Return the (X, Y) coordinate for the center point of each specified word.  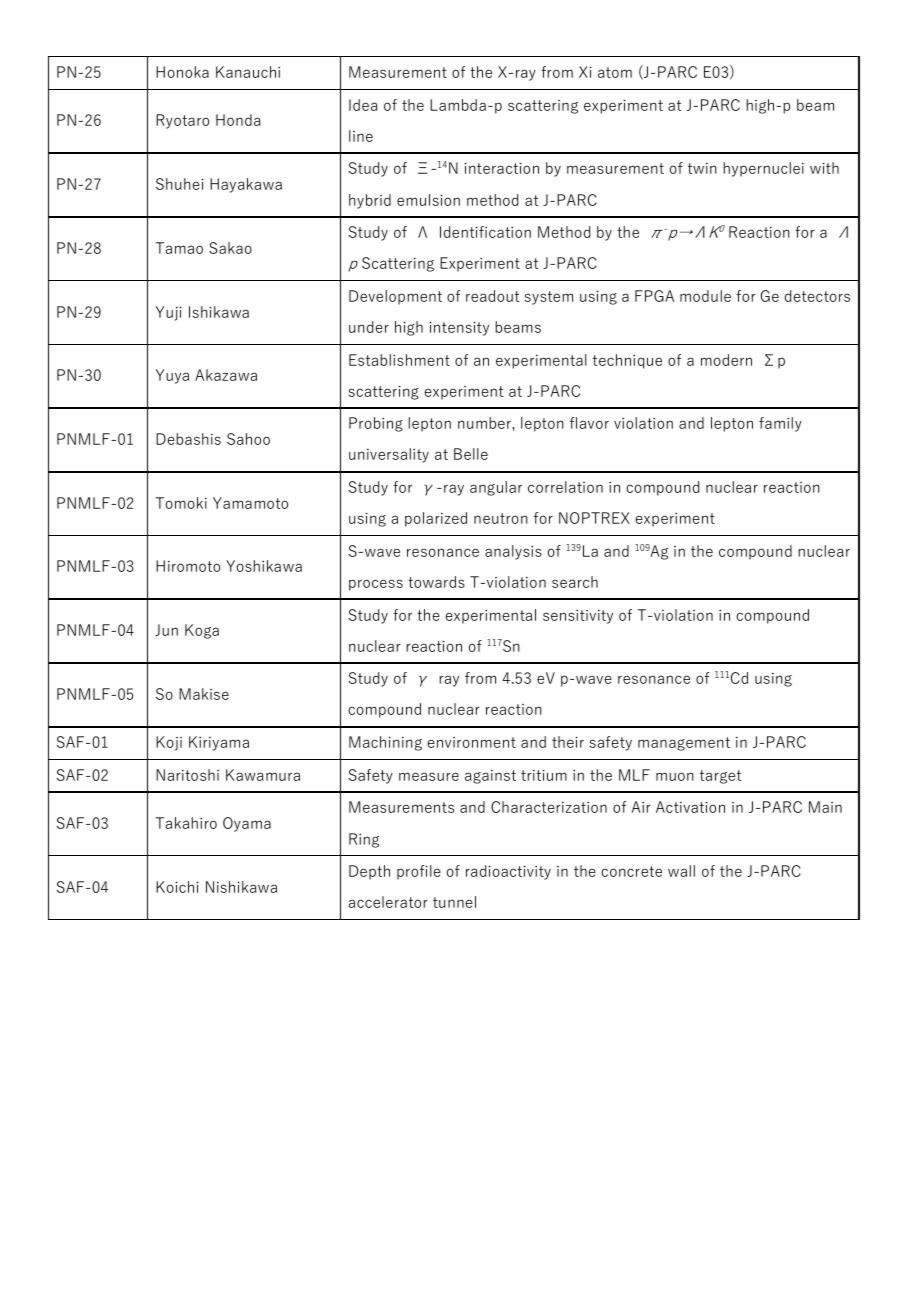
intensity (459, 329)
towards (436, 582)
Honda (238, 120)
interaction (502, 168)
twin (702, 168)
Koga (202, 631)
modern (726, 360)
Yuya (172, 376)
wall (681, 871)
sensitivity (578, 617)
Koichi (177, 887)
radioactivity (508, 872)
